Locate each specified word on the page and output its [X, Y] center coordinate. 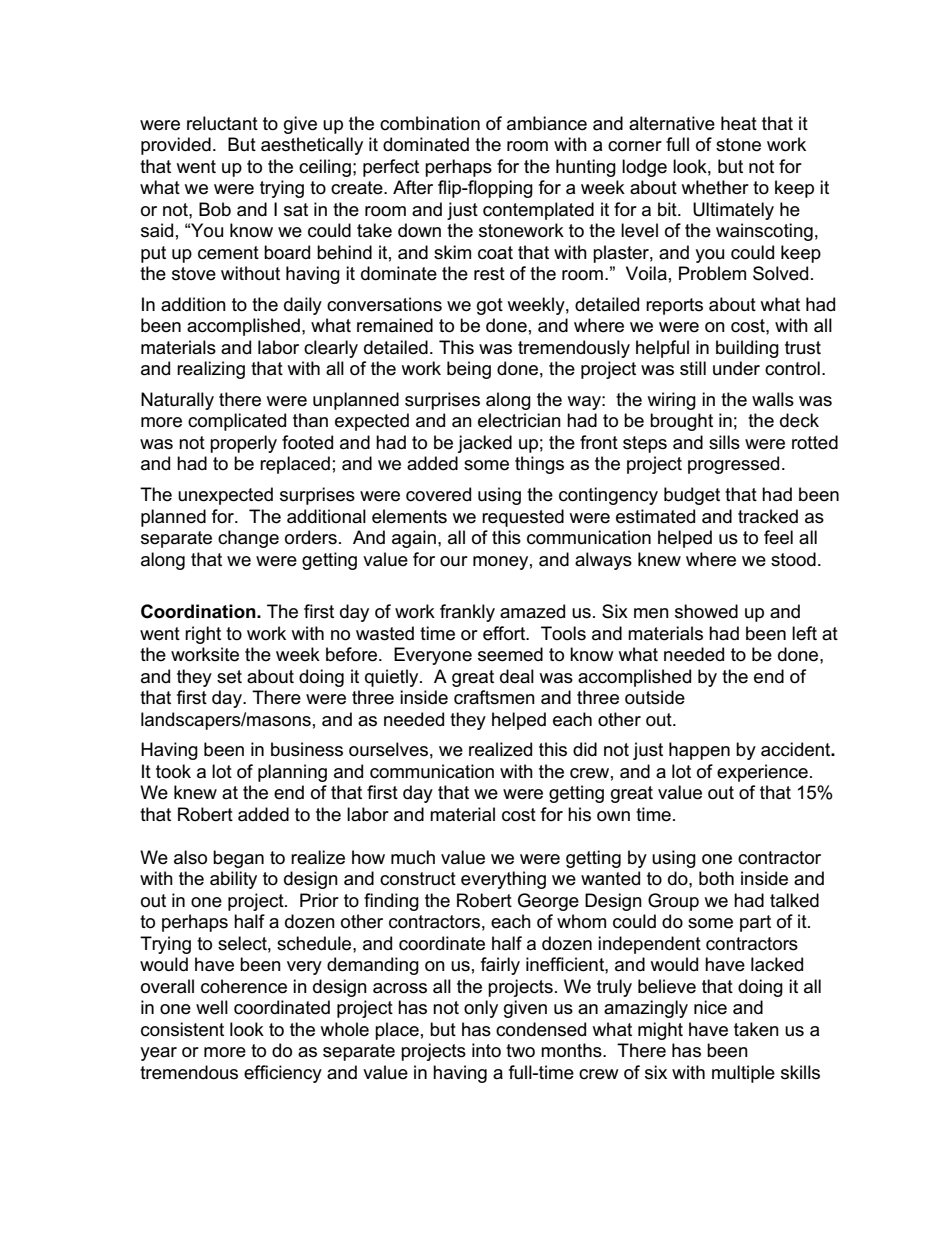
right [203, 635]
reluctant [222, 123]
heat [739, 123]
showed [706, 611]
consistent [182, 1029]
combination [430, 123]
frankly [467, 613]
